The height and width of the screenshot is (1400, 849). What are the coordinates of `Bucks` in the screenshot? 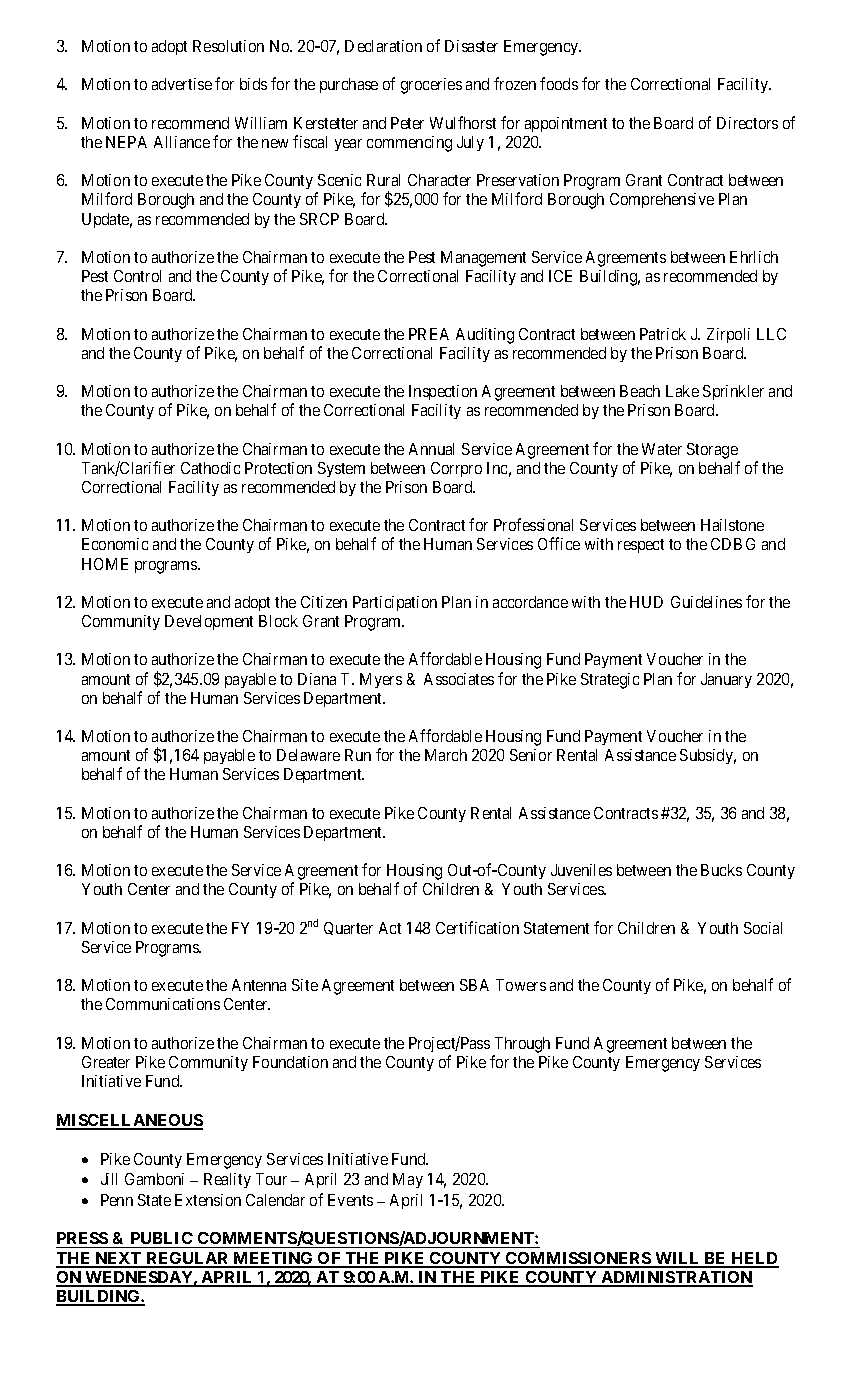 It's located at (721, 870).
